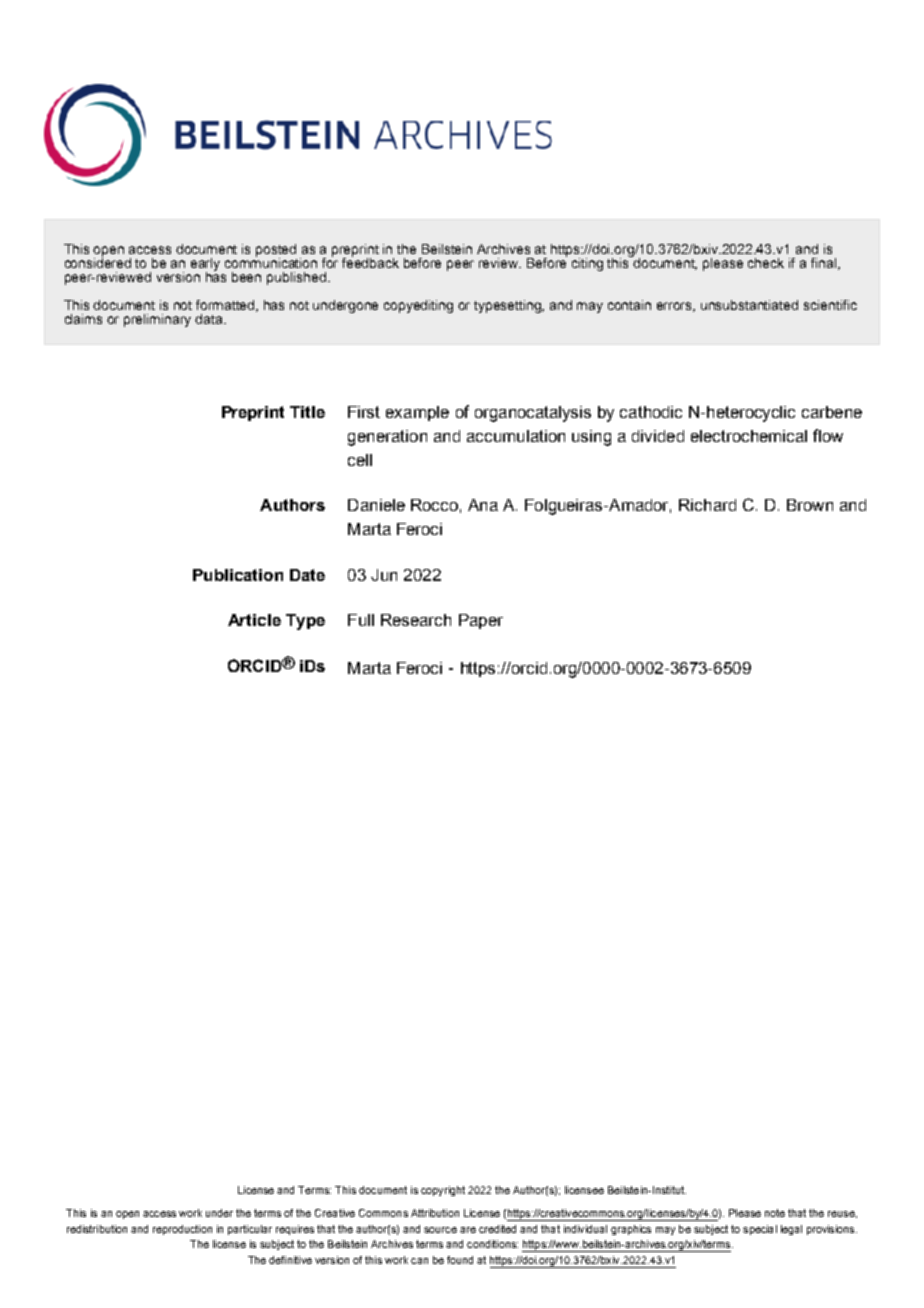  What do you see at coordinates (205, 265) in the document?
I see `early` at bounding box center [205, 265].
